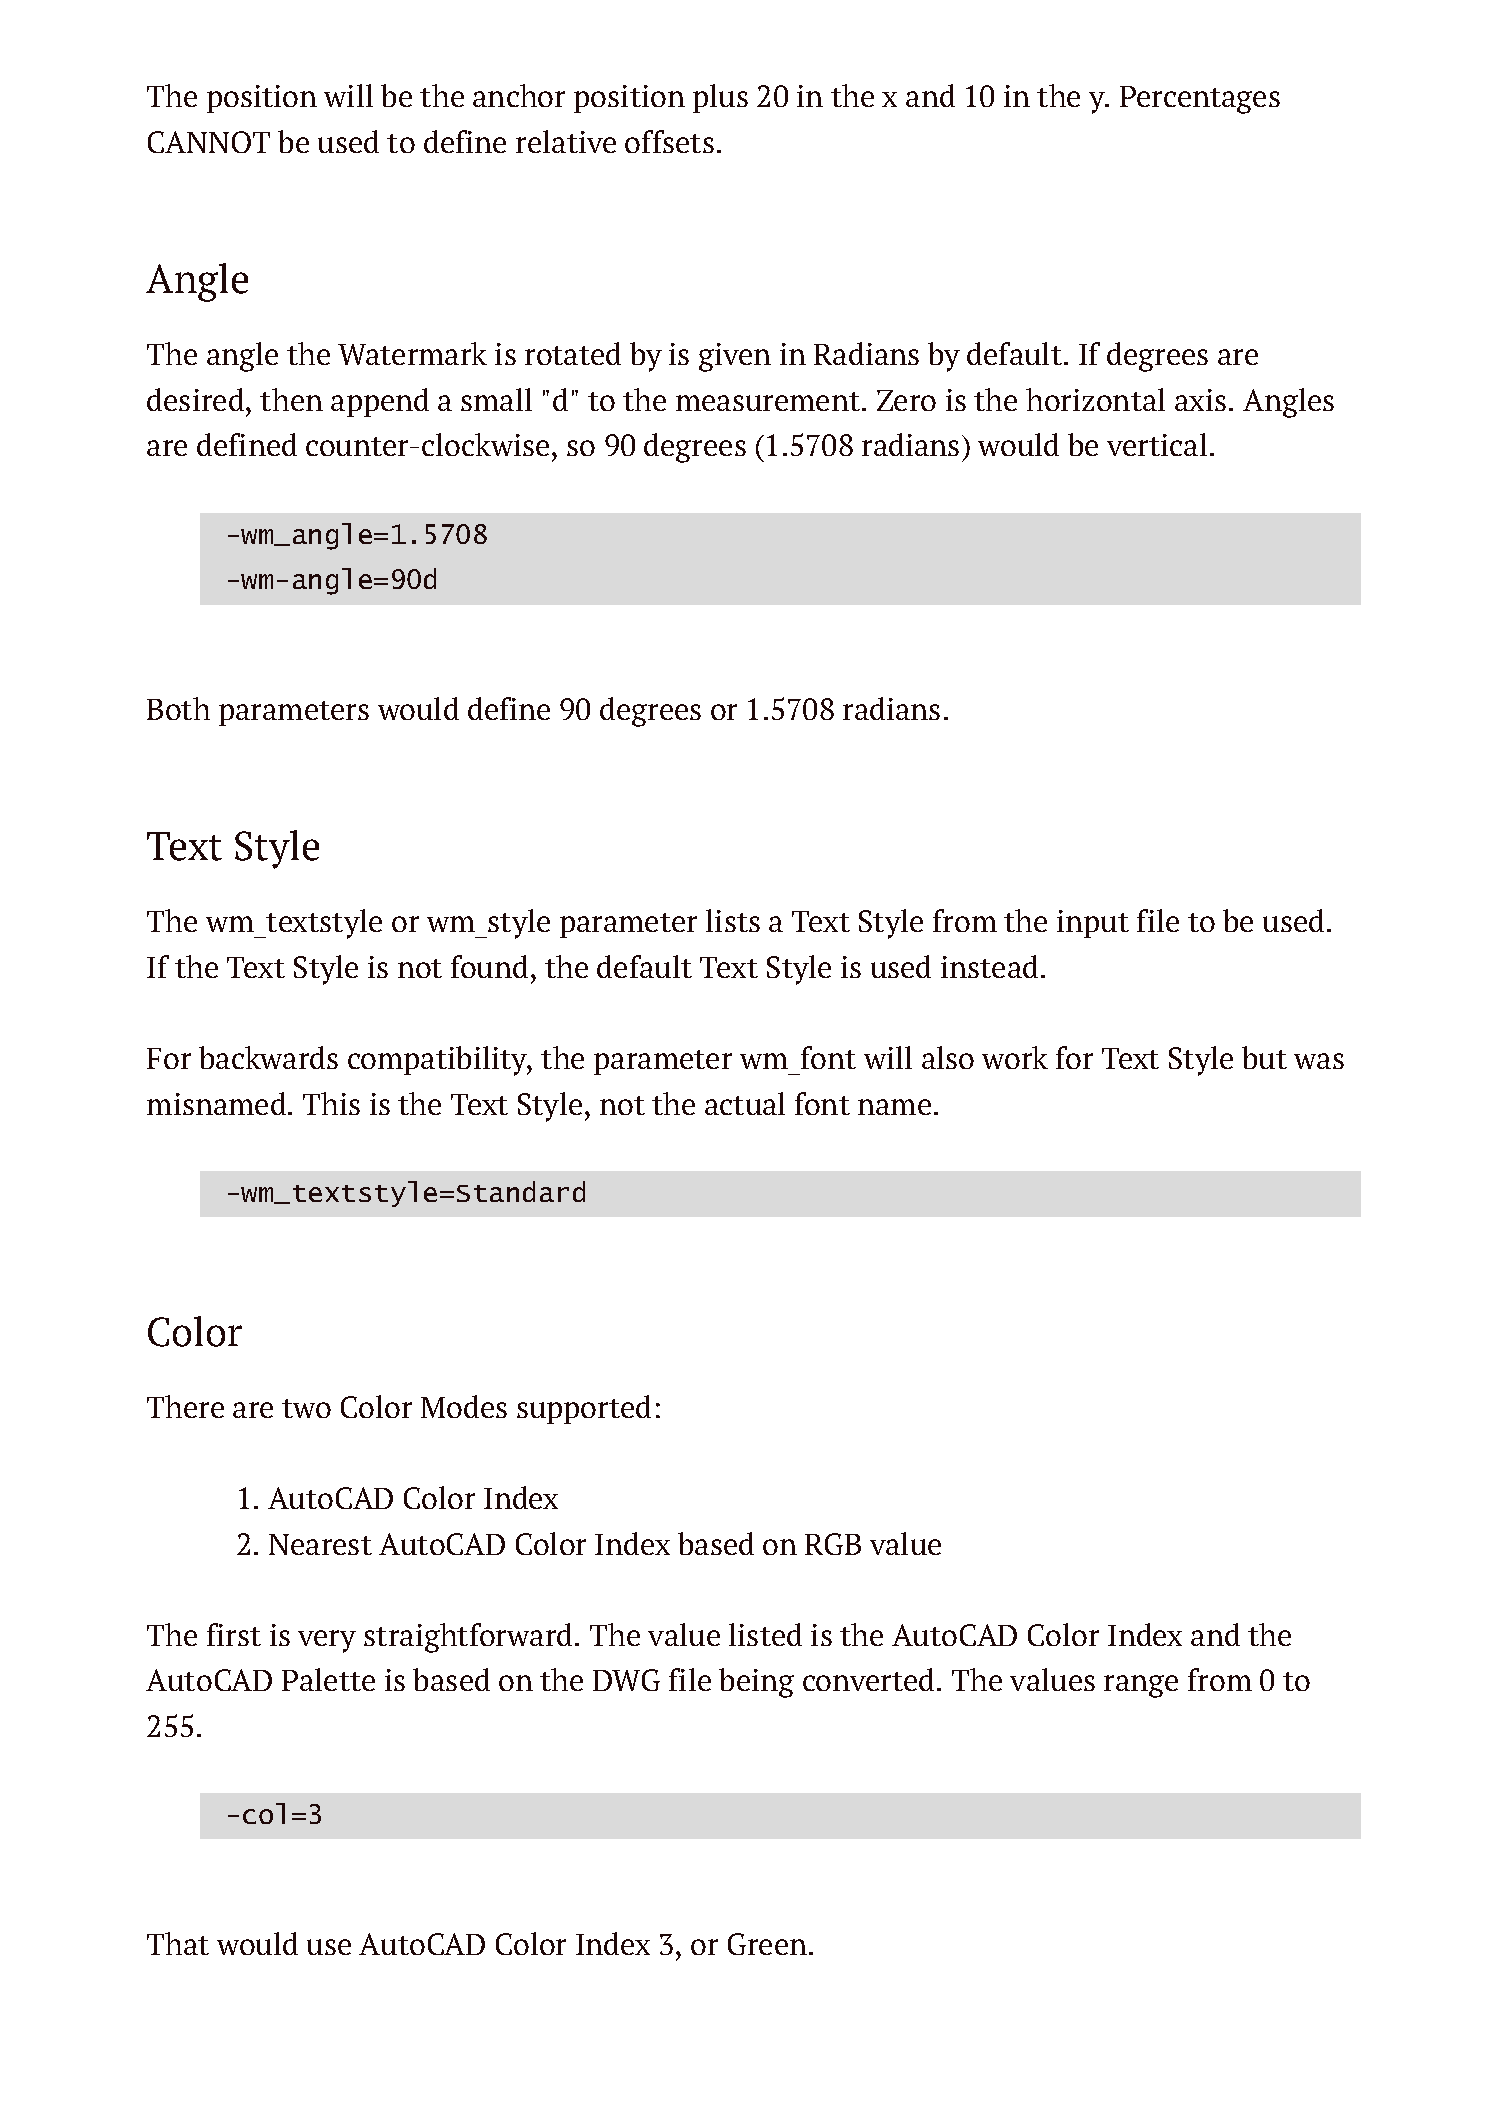 The width and height of the image is (1504, 2128). I want to click on actual, so click(745, 1103).
